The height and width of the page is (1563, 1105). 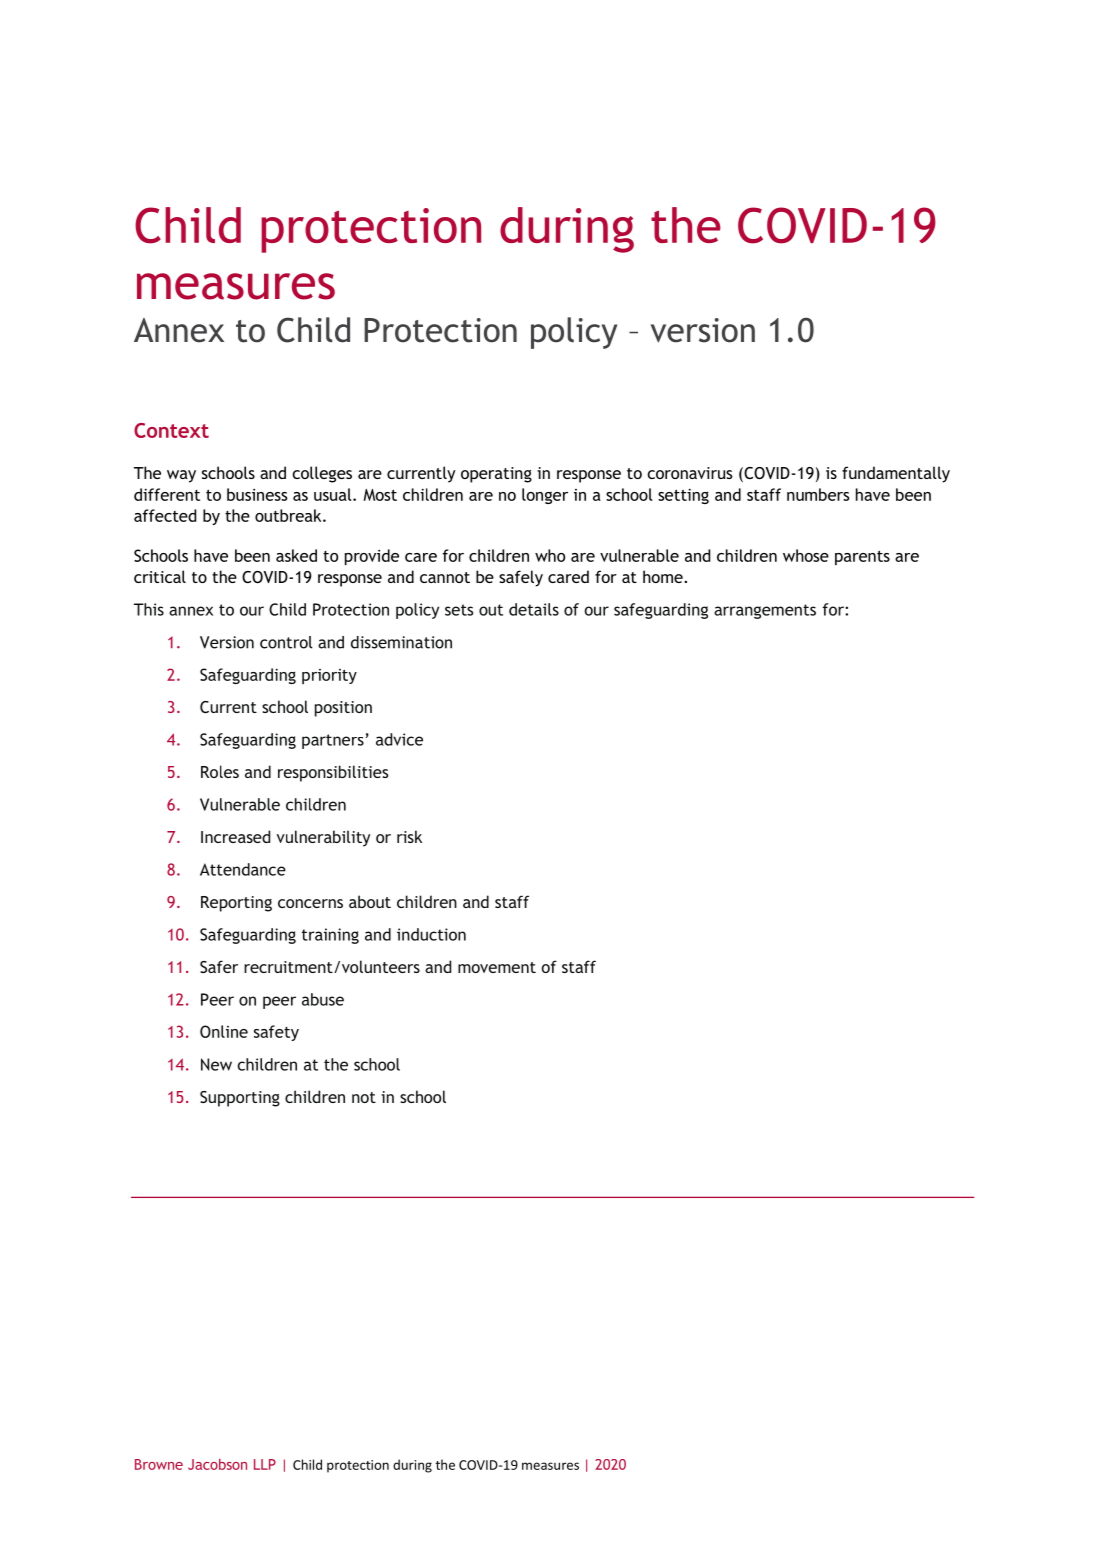 I want to click on movement, so click(x=497, y=967).
